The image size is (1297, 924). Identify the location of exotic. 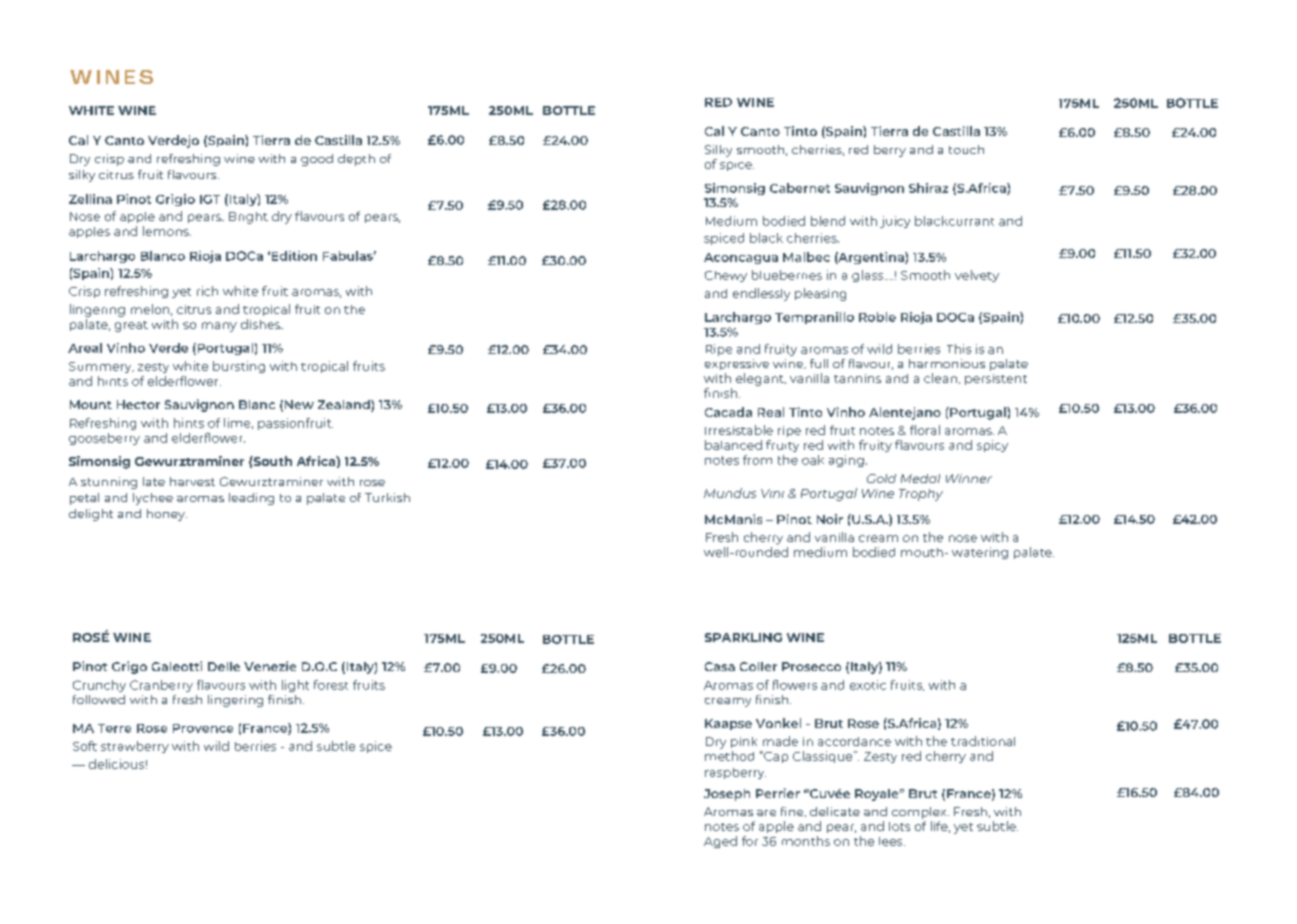
(868, 685).
